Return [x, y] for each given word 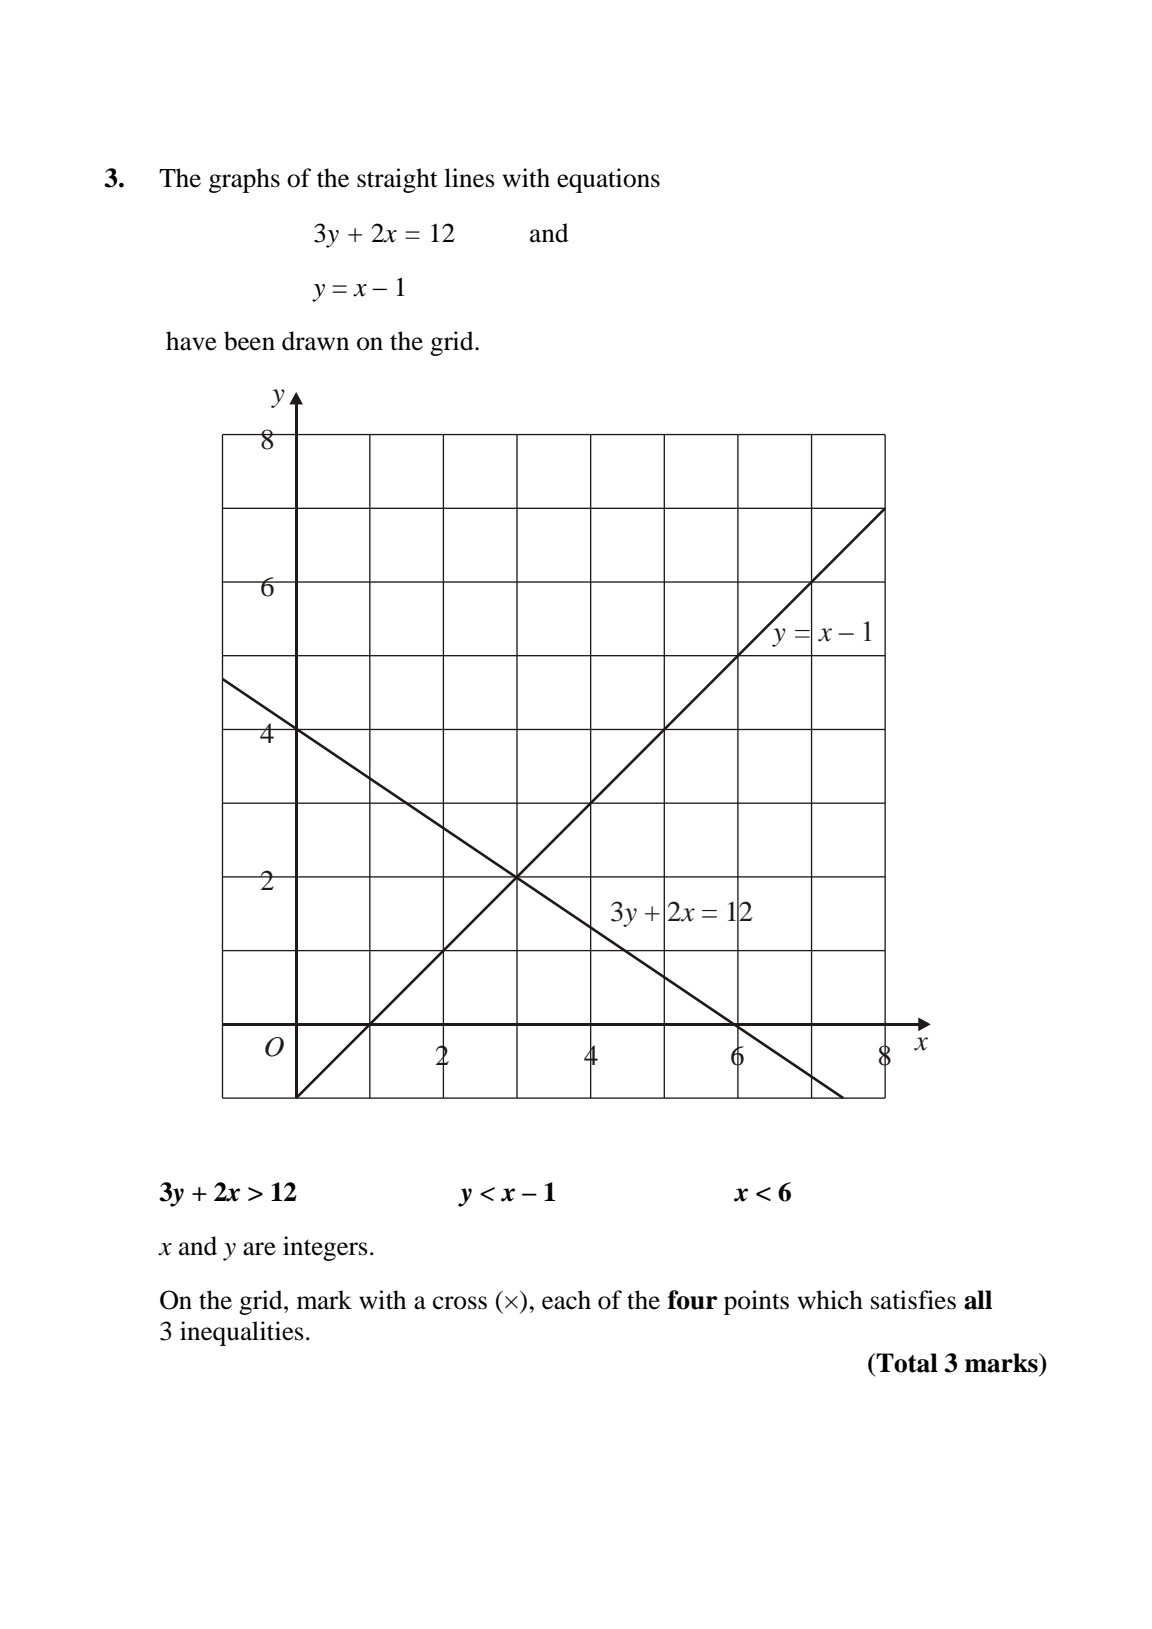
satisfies [913, 1300]
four [693, 1300]
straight [397, 180]
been [249, 341]
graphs [244, 180]
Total [906, 1363]
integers [325, 1248]
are [259, 1249]
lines [469, 178]
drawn [315, 341]
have [191, 341]
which [830, 1300]
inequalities [242, 1333]
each [566, 1300]
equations [608, 180]
